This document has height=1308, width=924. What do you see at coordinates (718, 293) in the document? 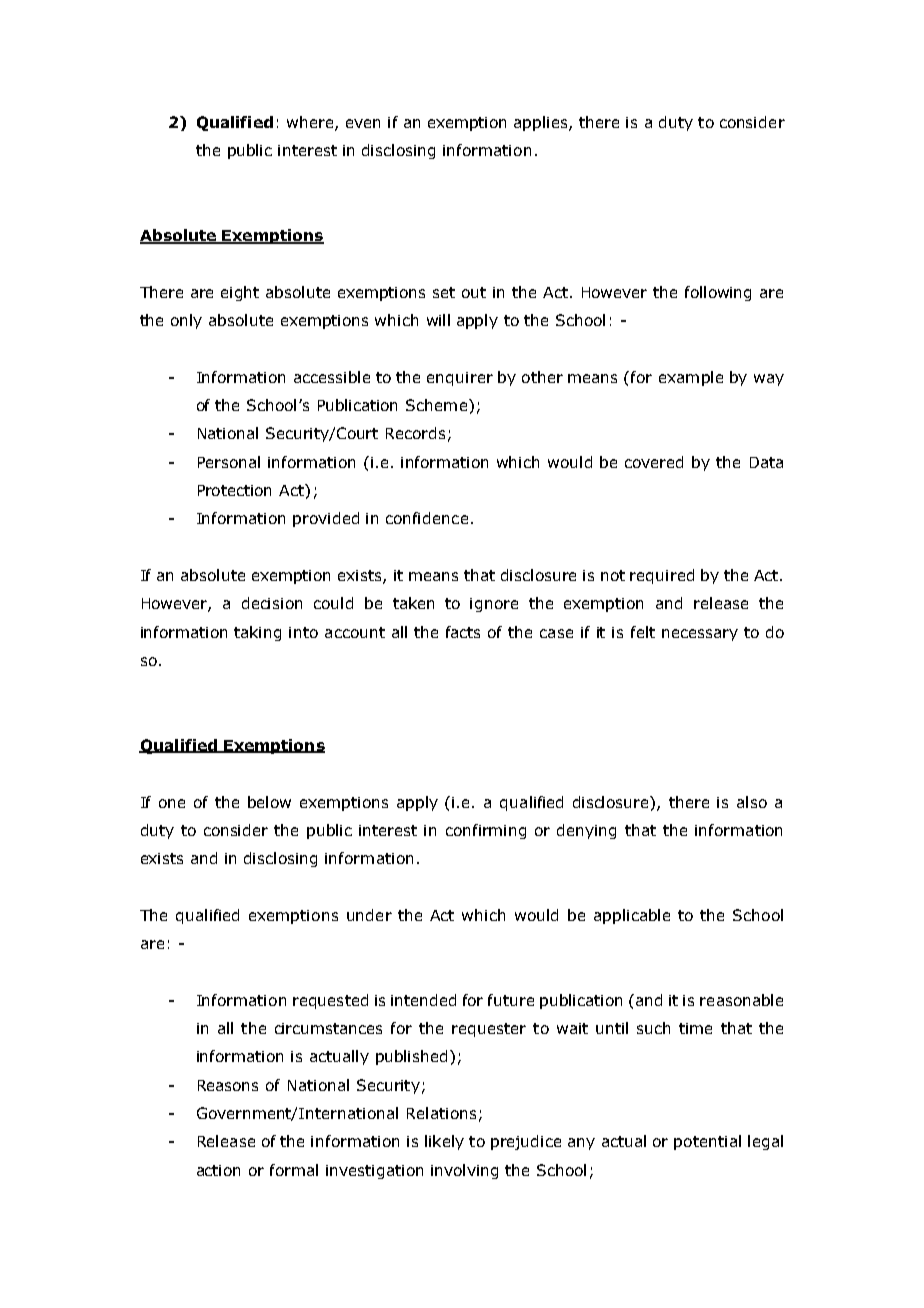
I see `following` at bounding box center [718, 293].
